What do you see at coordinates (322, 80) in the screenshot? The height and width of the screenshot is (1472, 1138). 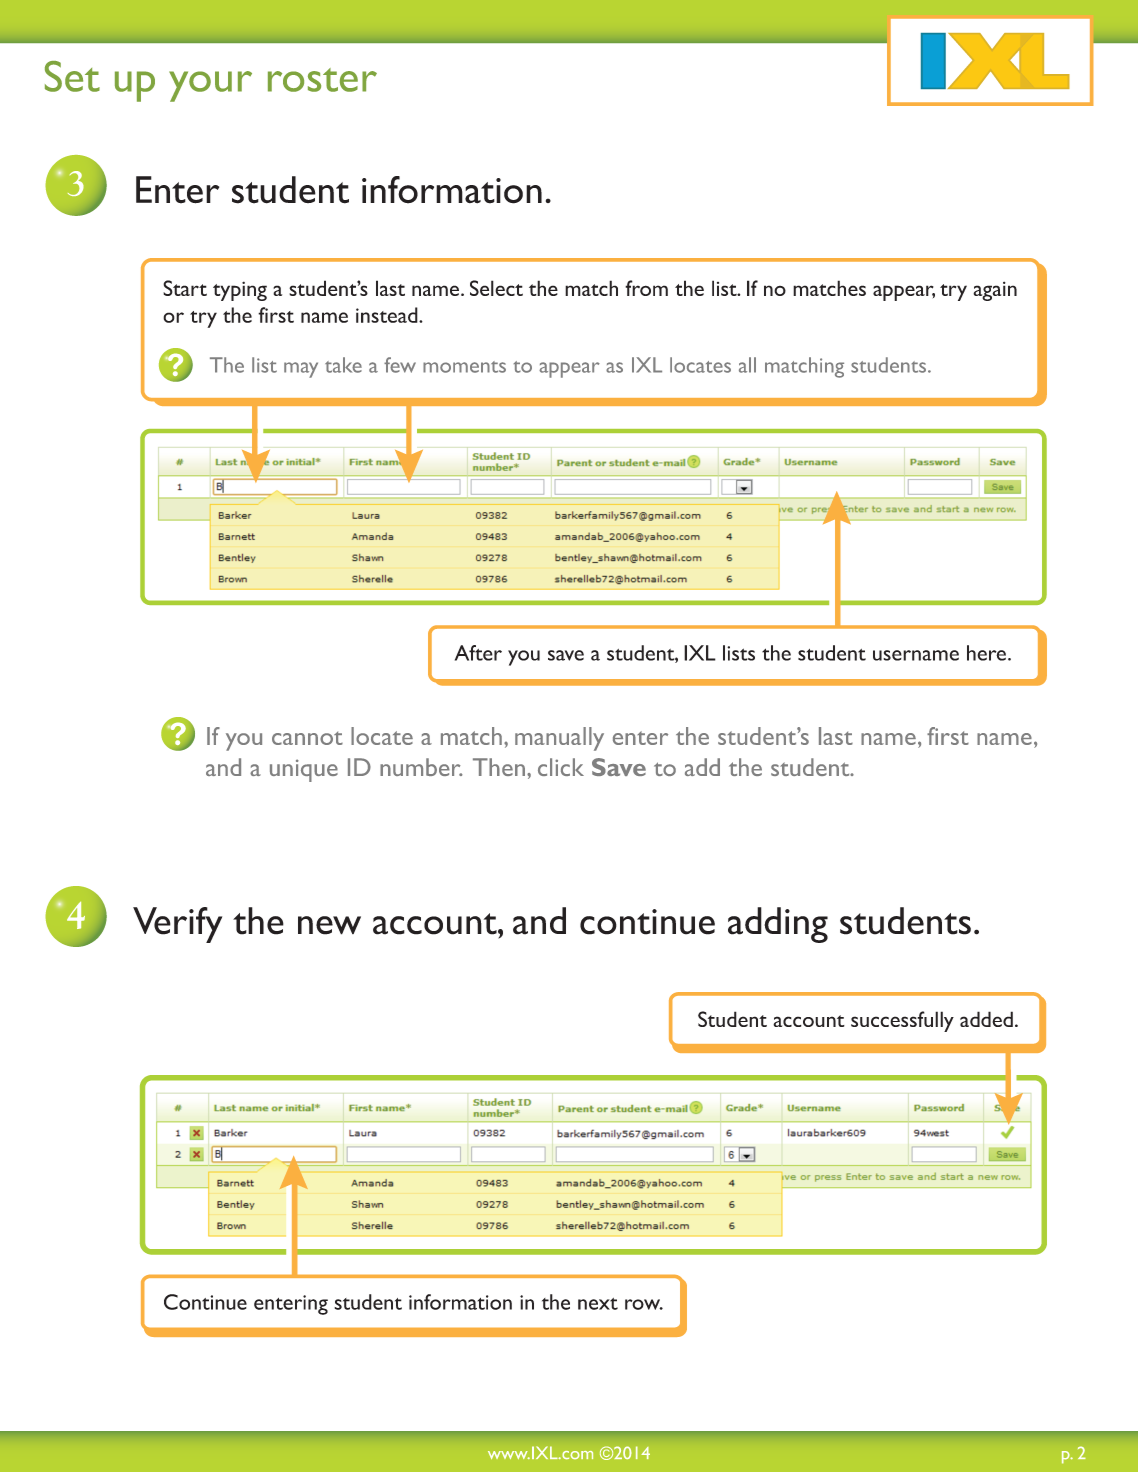 I see `roster` at bounding box center [322, 80].
